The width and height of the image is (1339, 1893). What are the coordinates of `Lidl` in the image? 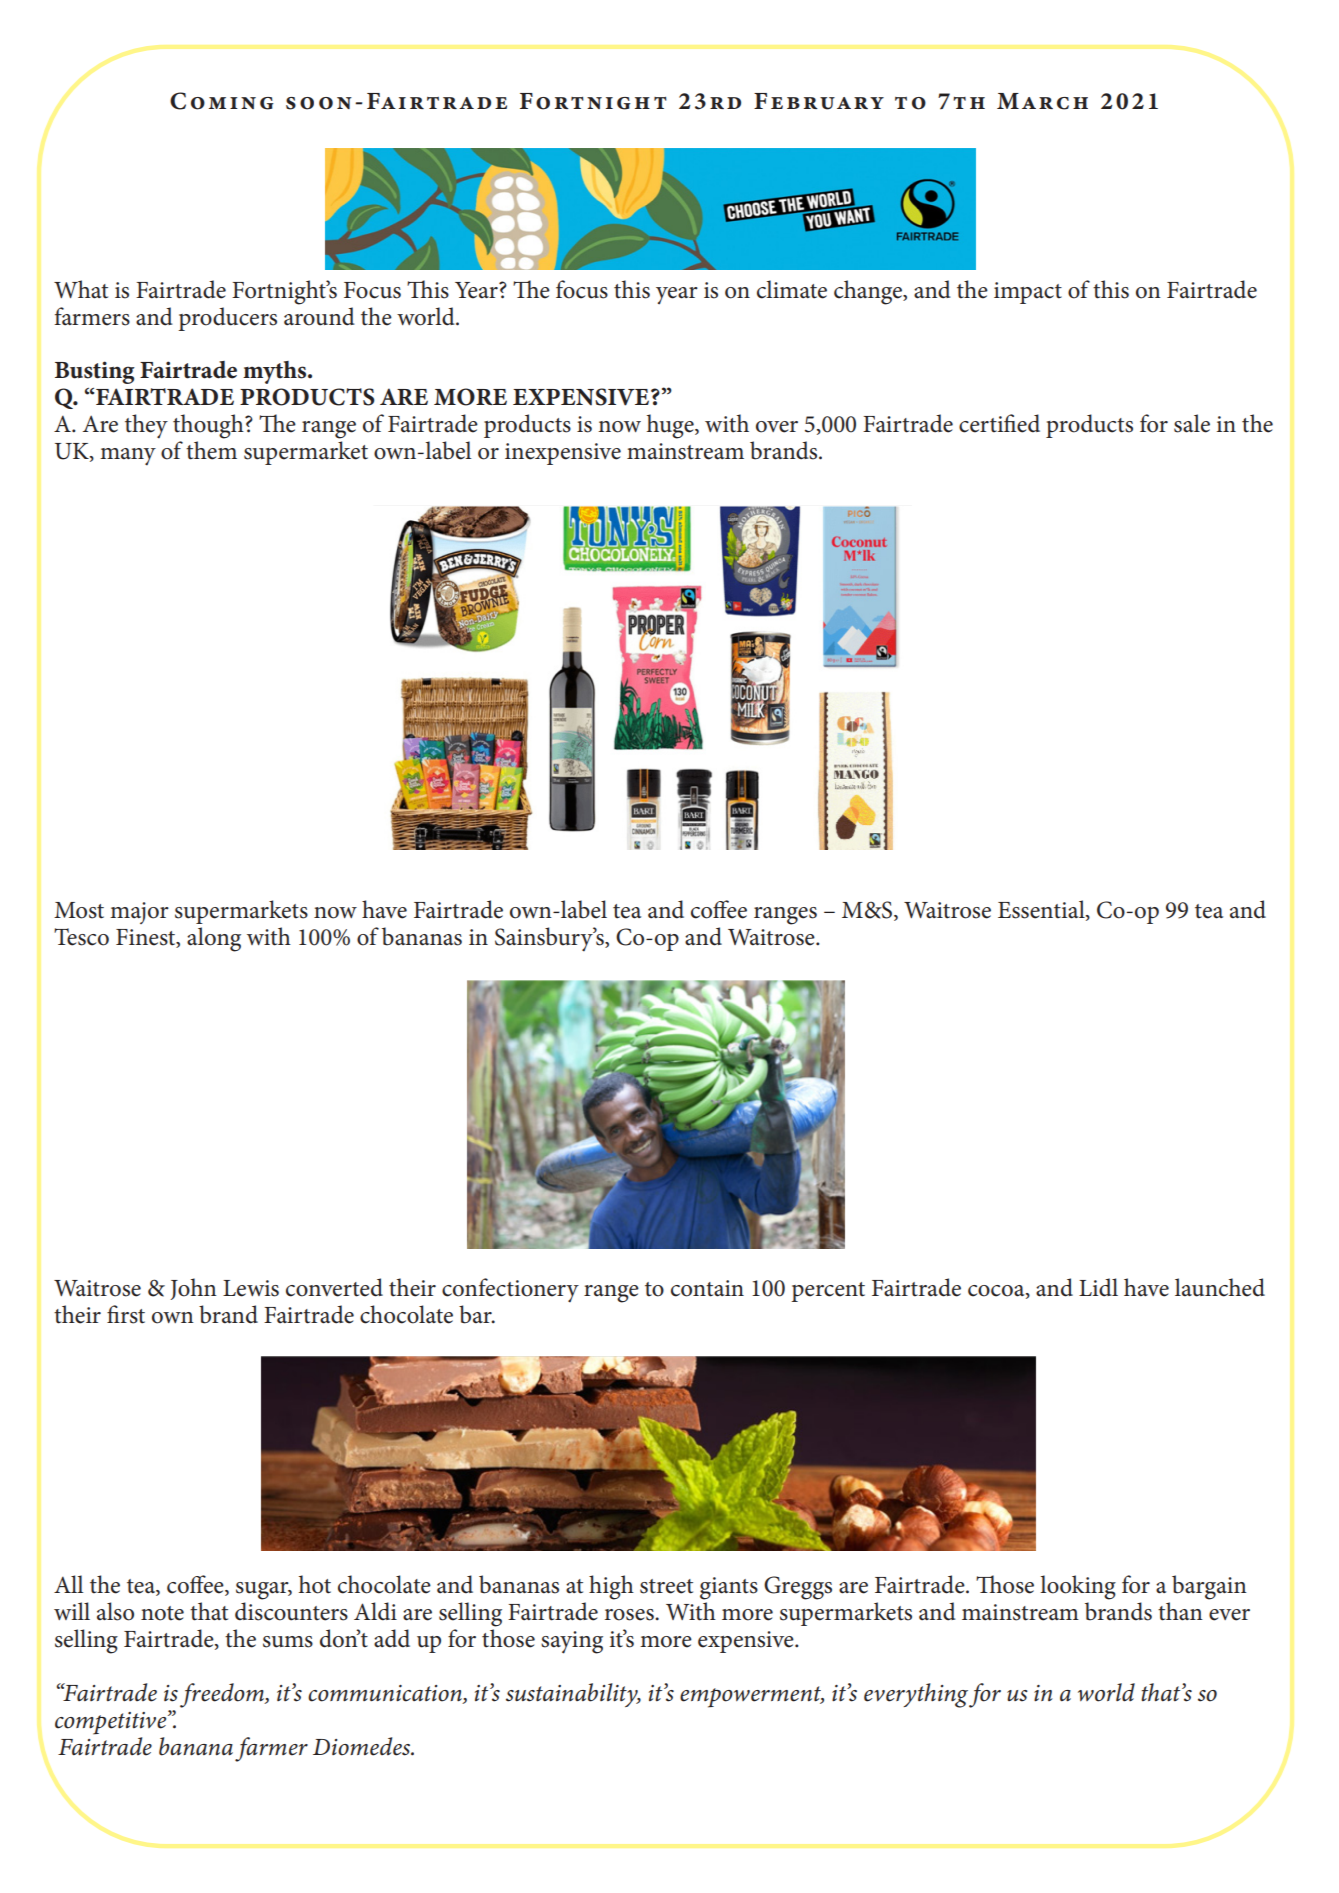 It's located at (1098, 1287).
